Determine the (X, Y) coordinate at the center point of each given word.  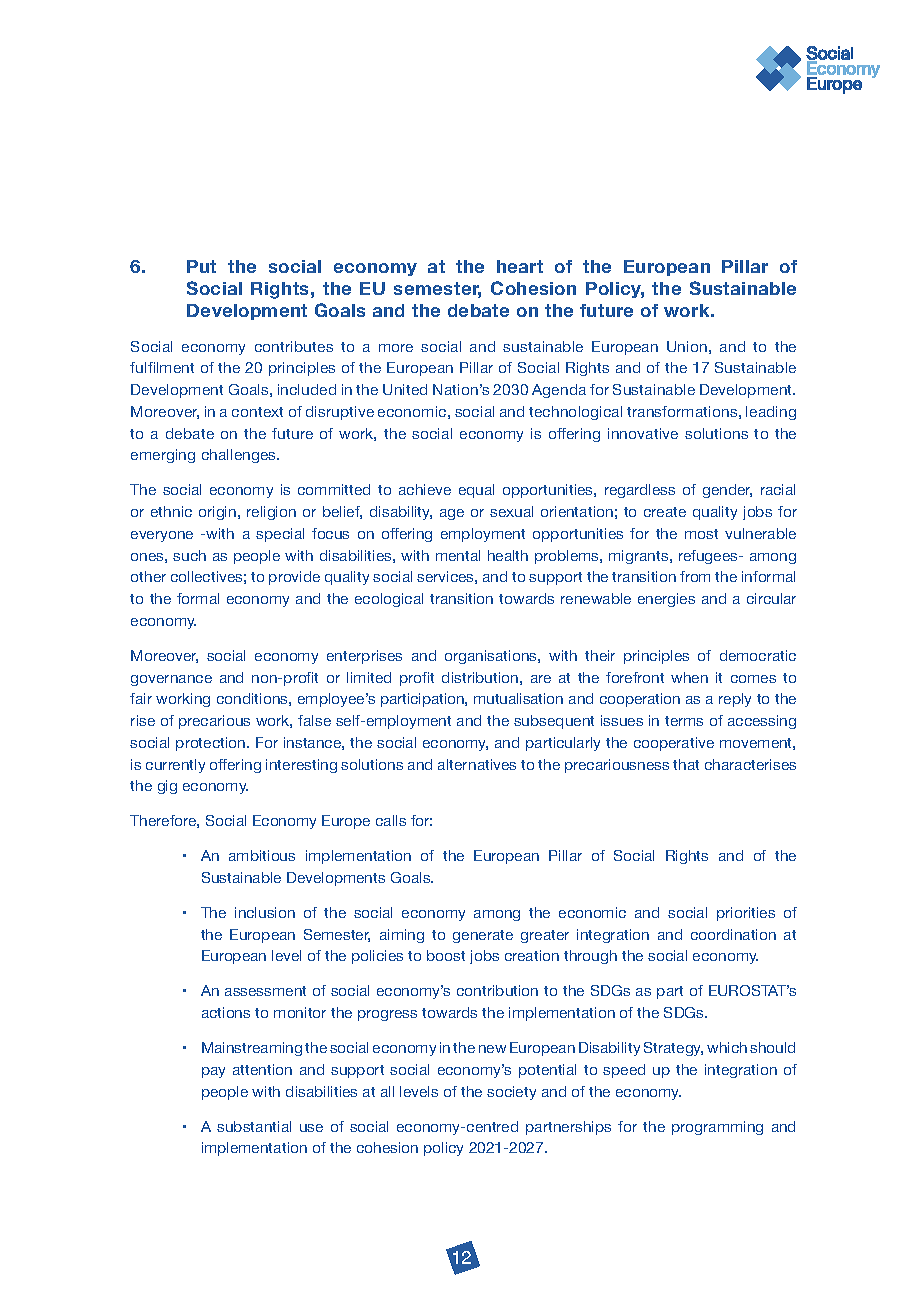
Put (201, 266)
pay (213, 1072)
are (541, 679)
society (511, 1093)
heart (520, 266)
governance (171, 680)
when (689, 677)
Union (687, 346)
